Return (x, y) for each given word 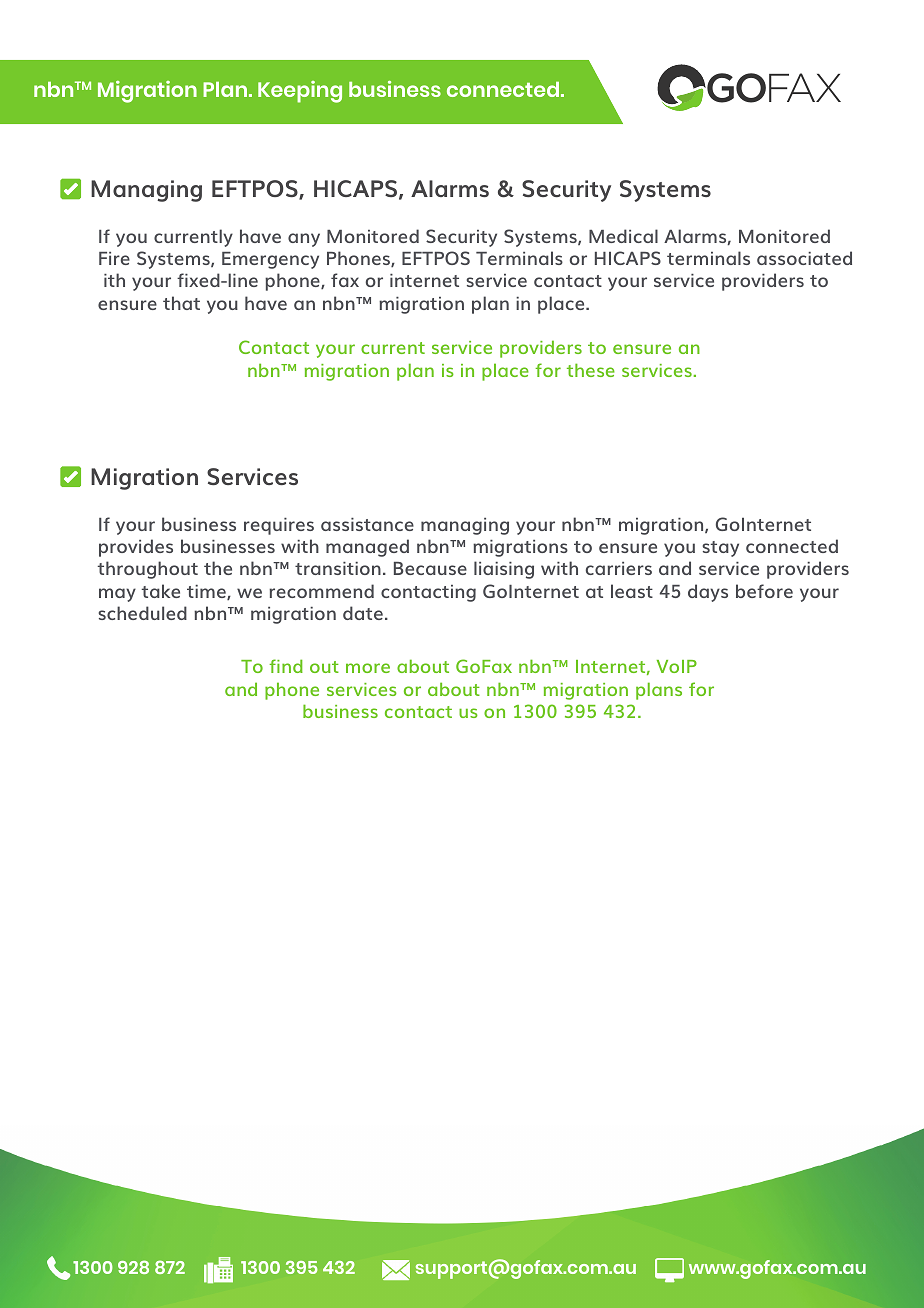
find (286, 666)
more (368, 668)
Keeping (300, 92)
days (708, 593)
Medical (623, 236)
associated (804, 258)
